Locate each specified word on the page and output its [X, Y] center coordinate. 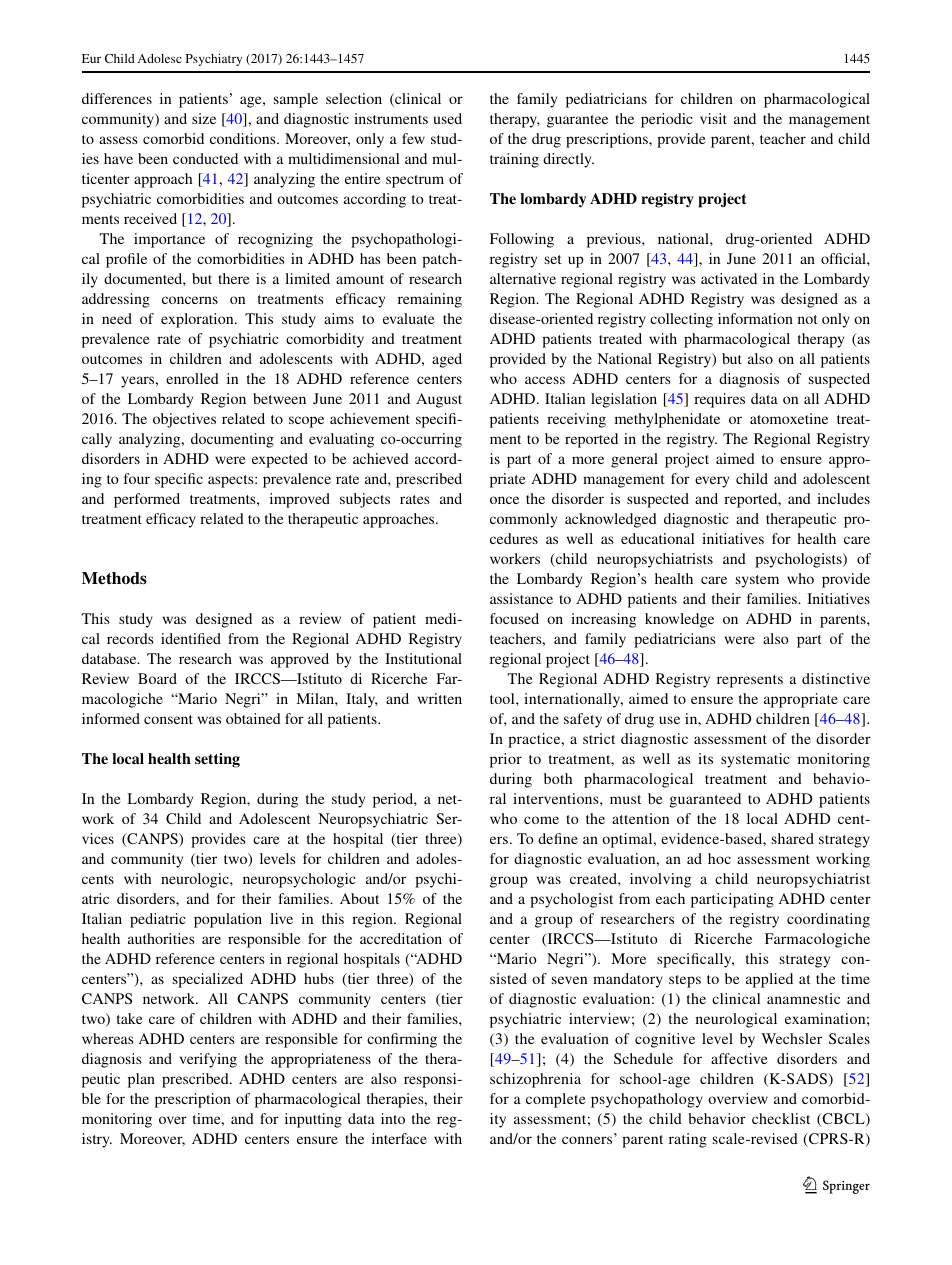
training [514, 160]
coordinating [828, 920]
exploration [198, 320]
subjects [365, 500]
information [755, 318]
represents [750, 681]
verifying [208, 1060]
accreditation [401, 938]
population [228, 920]
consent [168, 719]
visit [713, 118]
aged [447, 360]
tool [503, 698]
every [712, 482]
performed [147, 500]
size [204, 118]
